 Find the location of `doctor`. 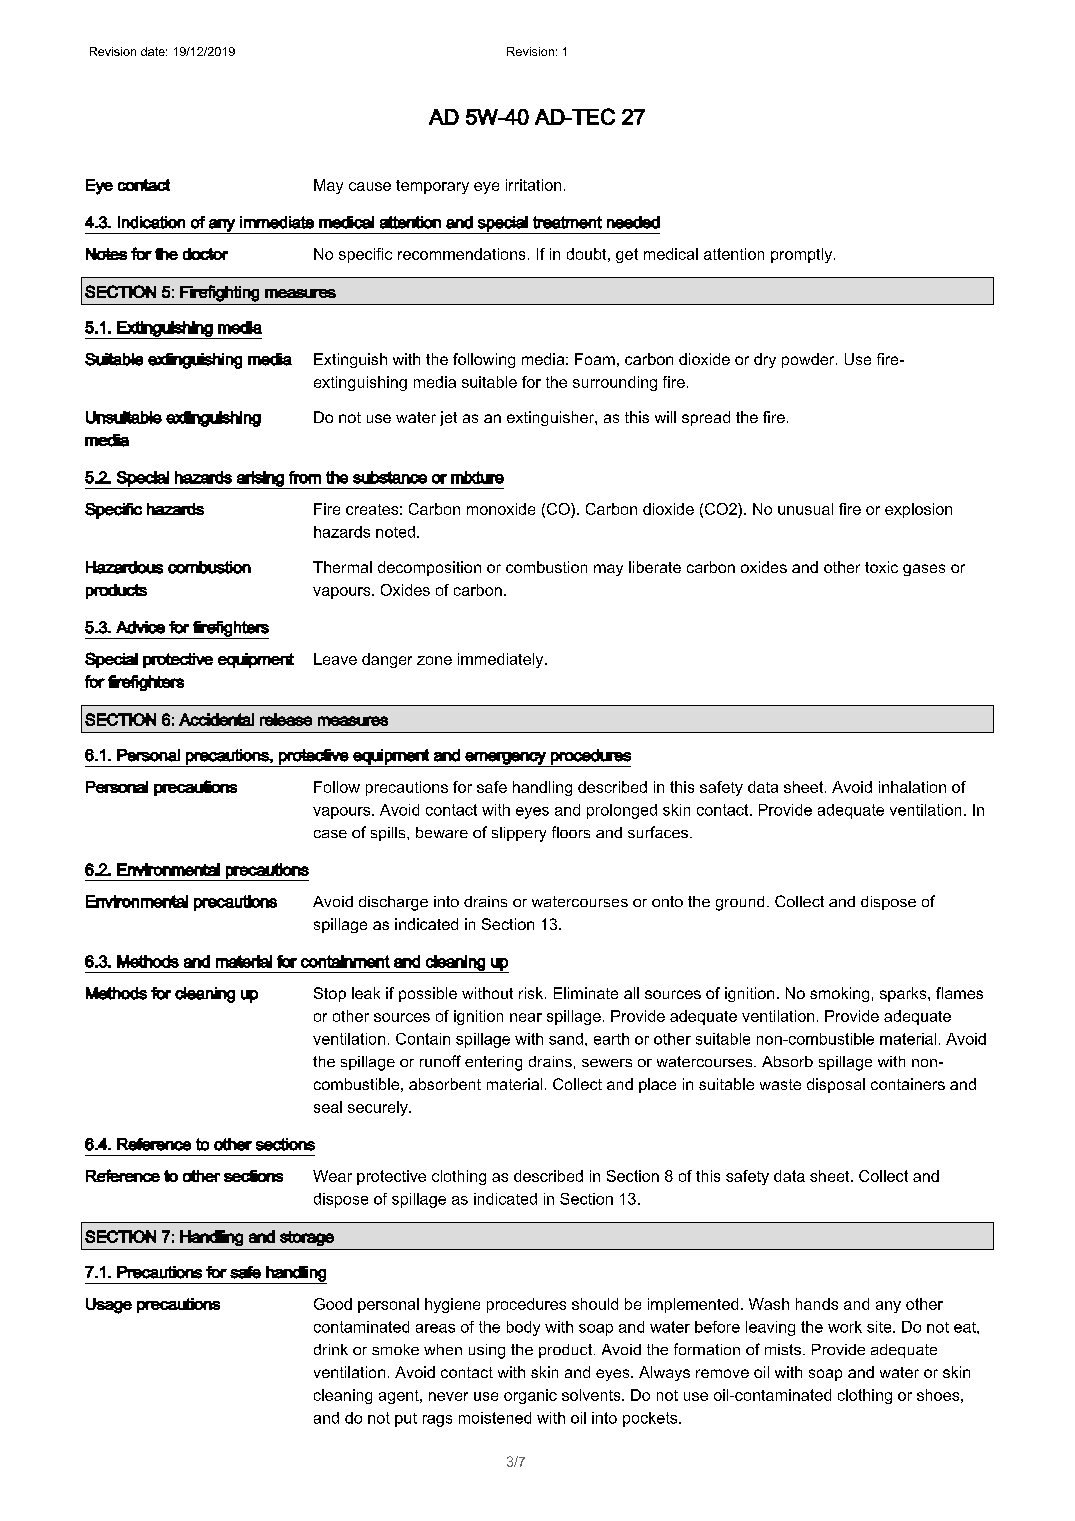

doctor is located at coordinates (205, 254).
